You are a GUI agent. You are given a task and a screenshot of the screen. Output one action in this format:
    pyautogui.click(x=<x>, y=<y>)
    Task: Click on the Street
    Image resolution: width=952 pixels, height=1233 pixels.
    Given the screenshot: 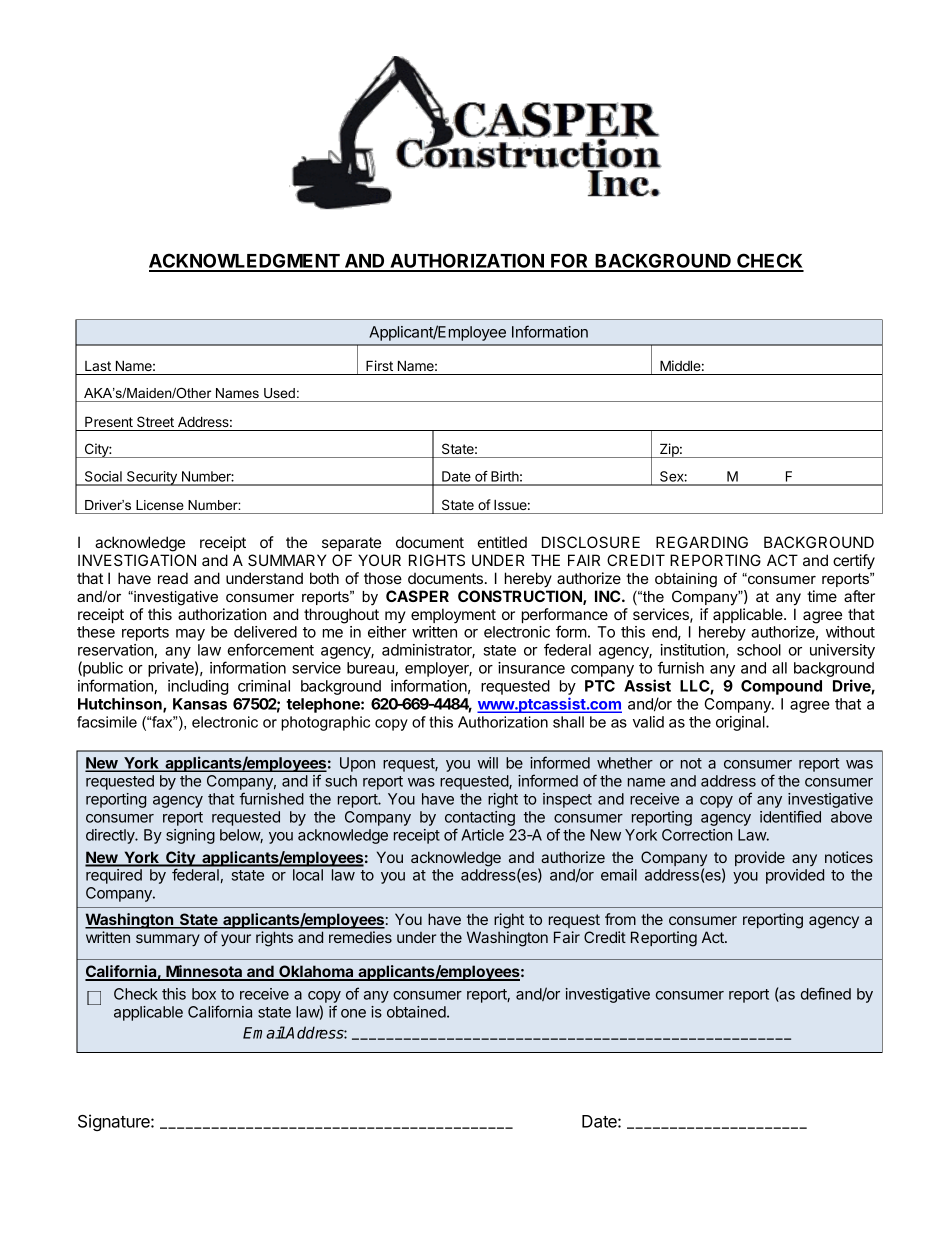 What is the action you would take?
    pyautogui.click(x=155, y=421)
